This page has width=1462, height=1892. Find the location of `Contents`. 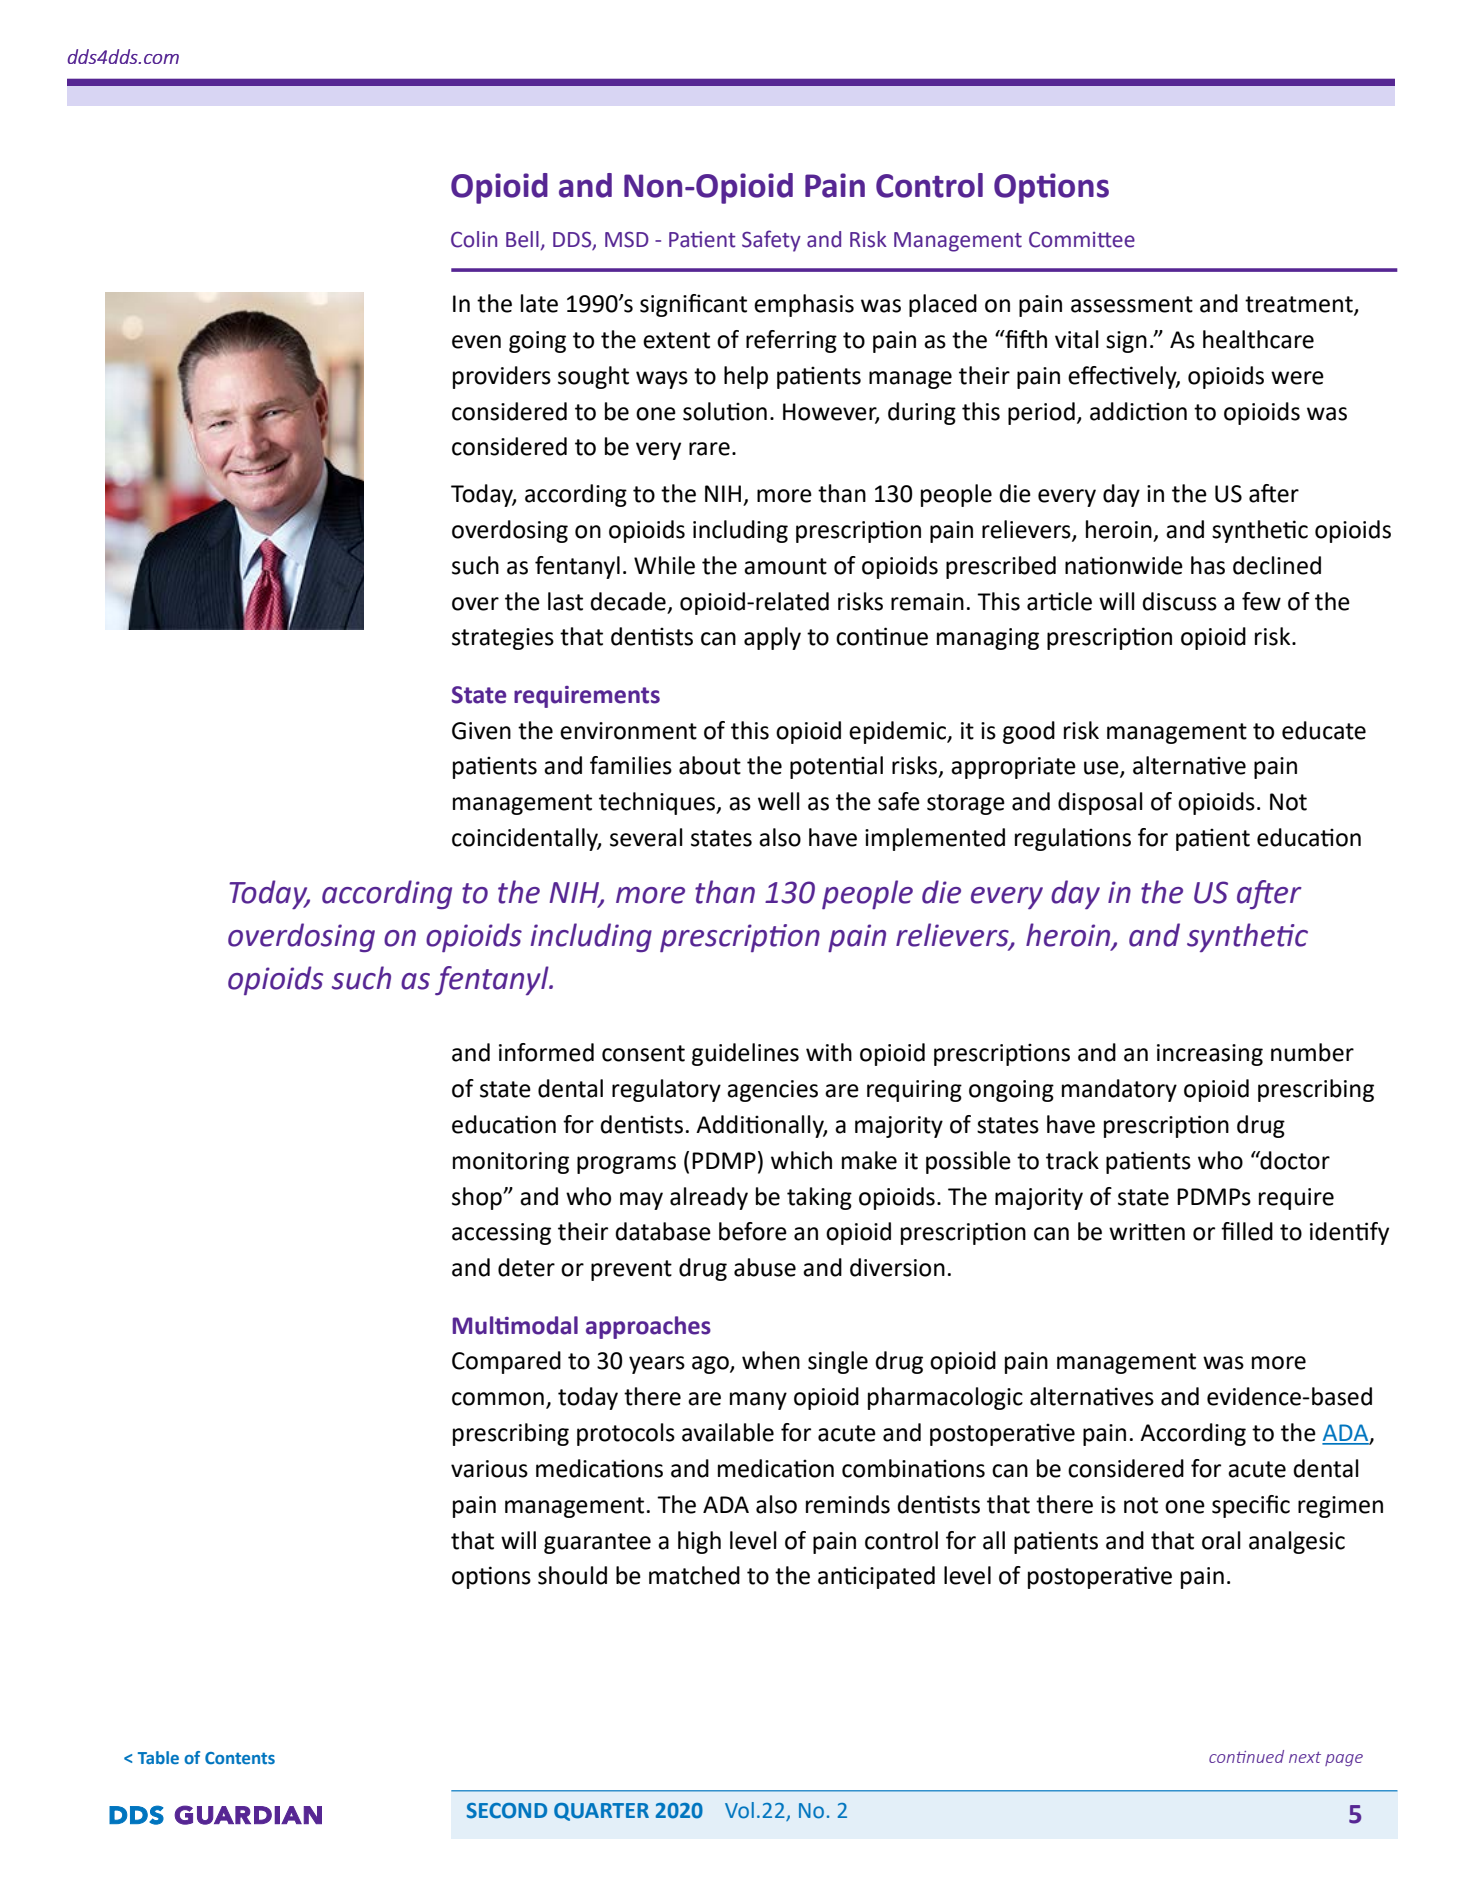

Contents is located at coordinates (240, 1758).
